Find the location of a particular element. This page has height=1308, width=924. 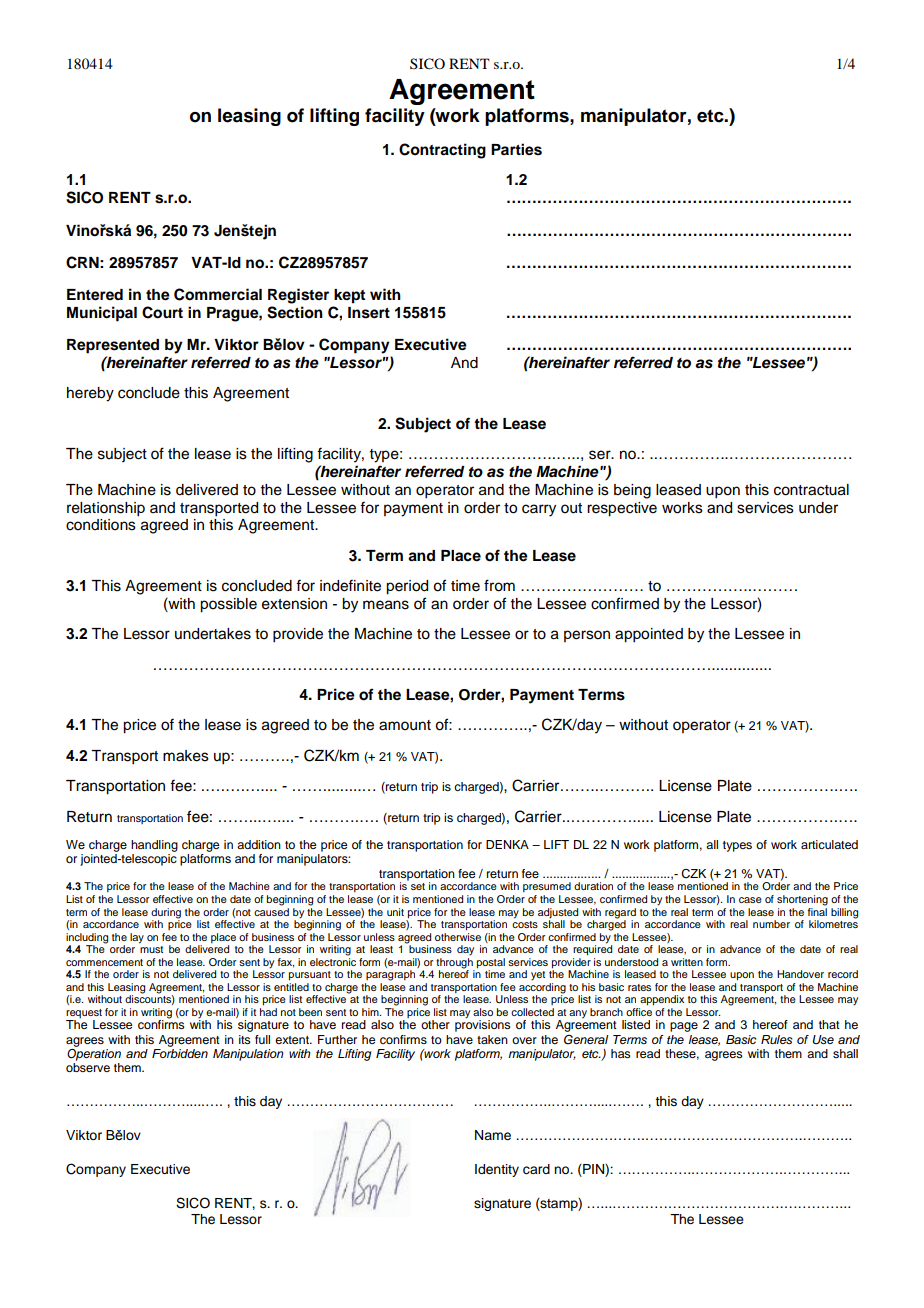

makes is located at coordinates (186, 756).
